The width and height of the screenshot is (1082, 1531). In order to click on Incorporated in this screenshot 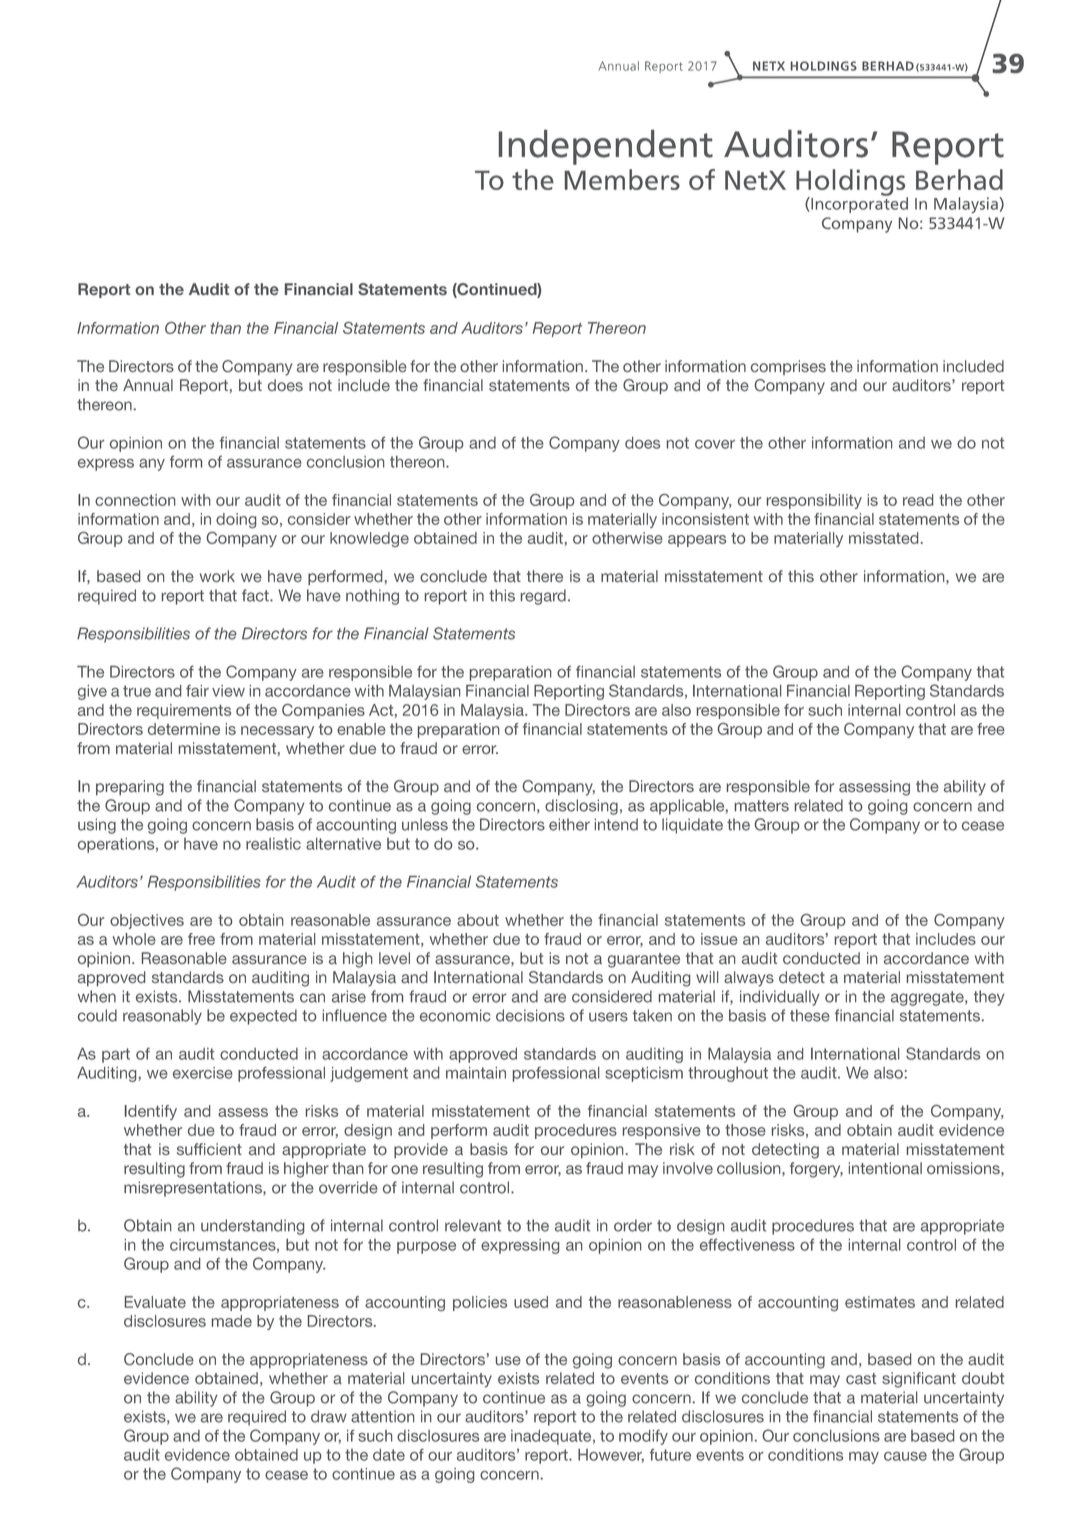, I will do `click(858, 204)`.
